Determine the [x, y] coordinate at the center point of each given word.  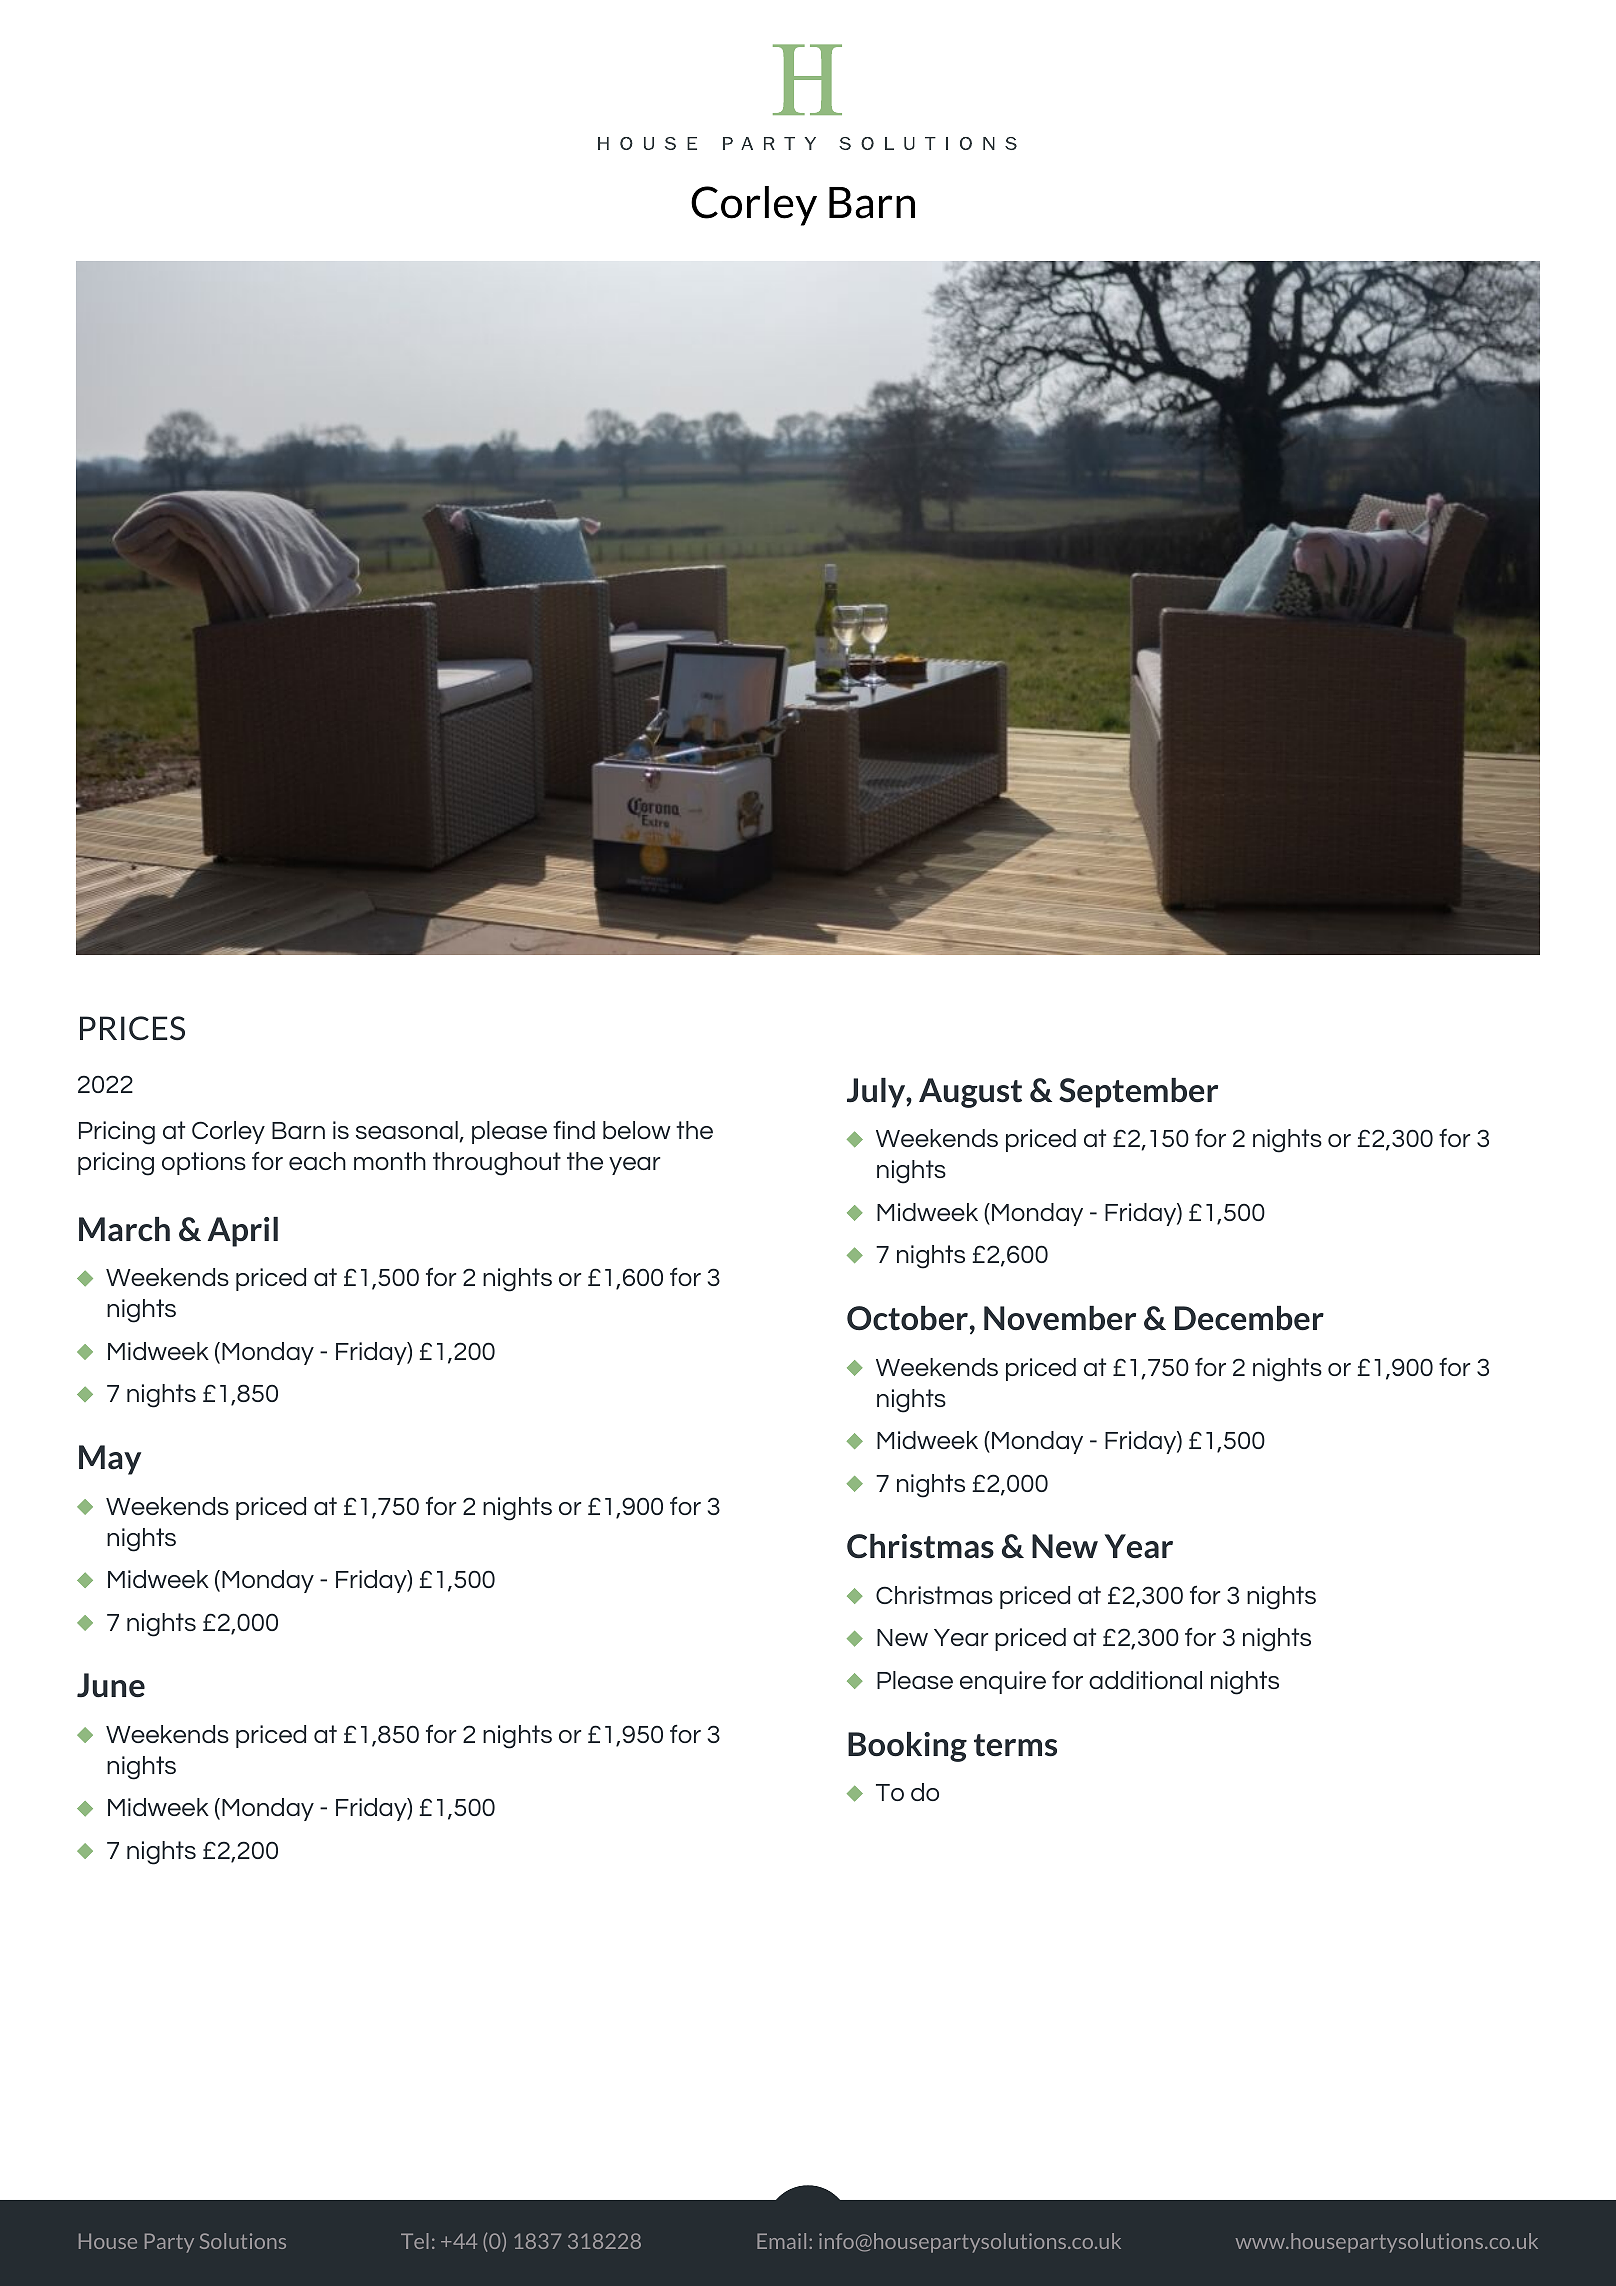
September [1138, 1093]
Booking [907, 1747]
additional [1145, 1680]
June [111, 1685]
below [637, 1130]
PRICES [132, 1028]
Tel [415, 2241]
